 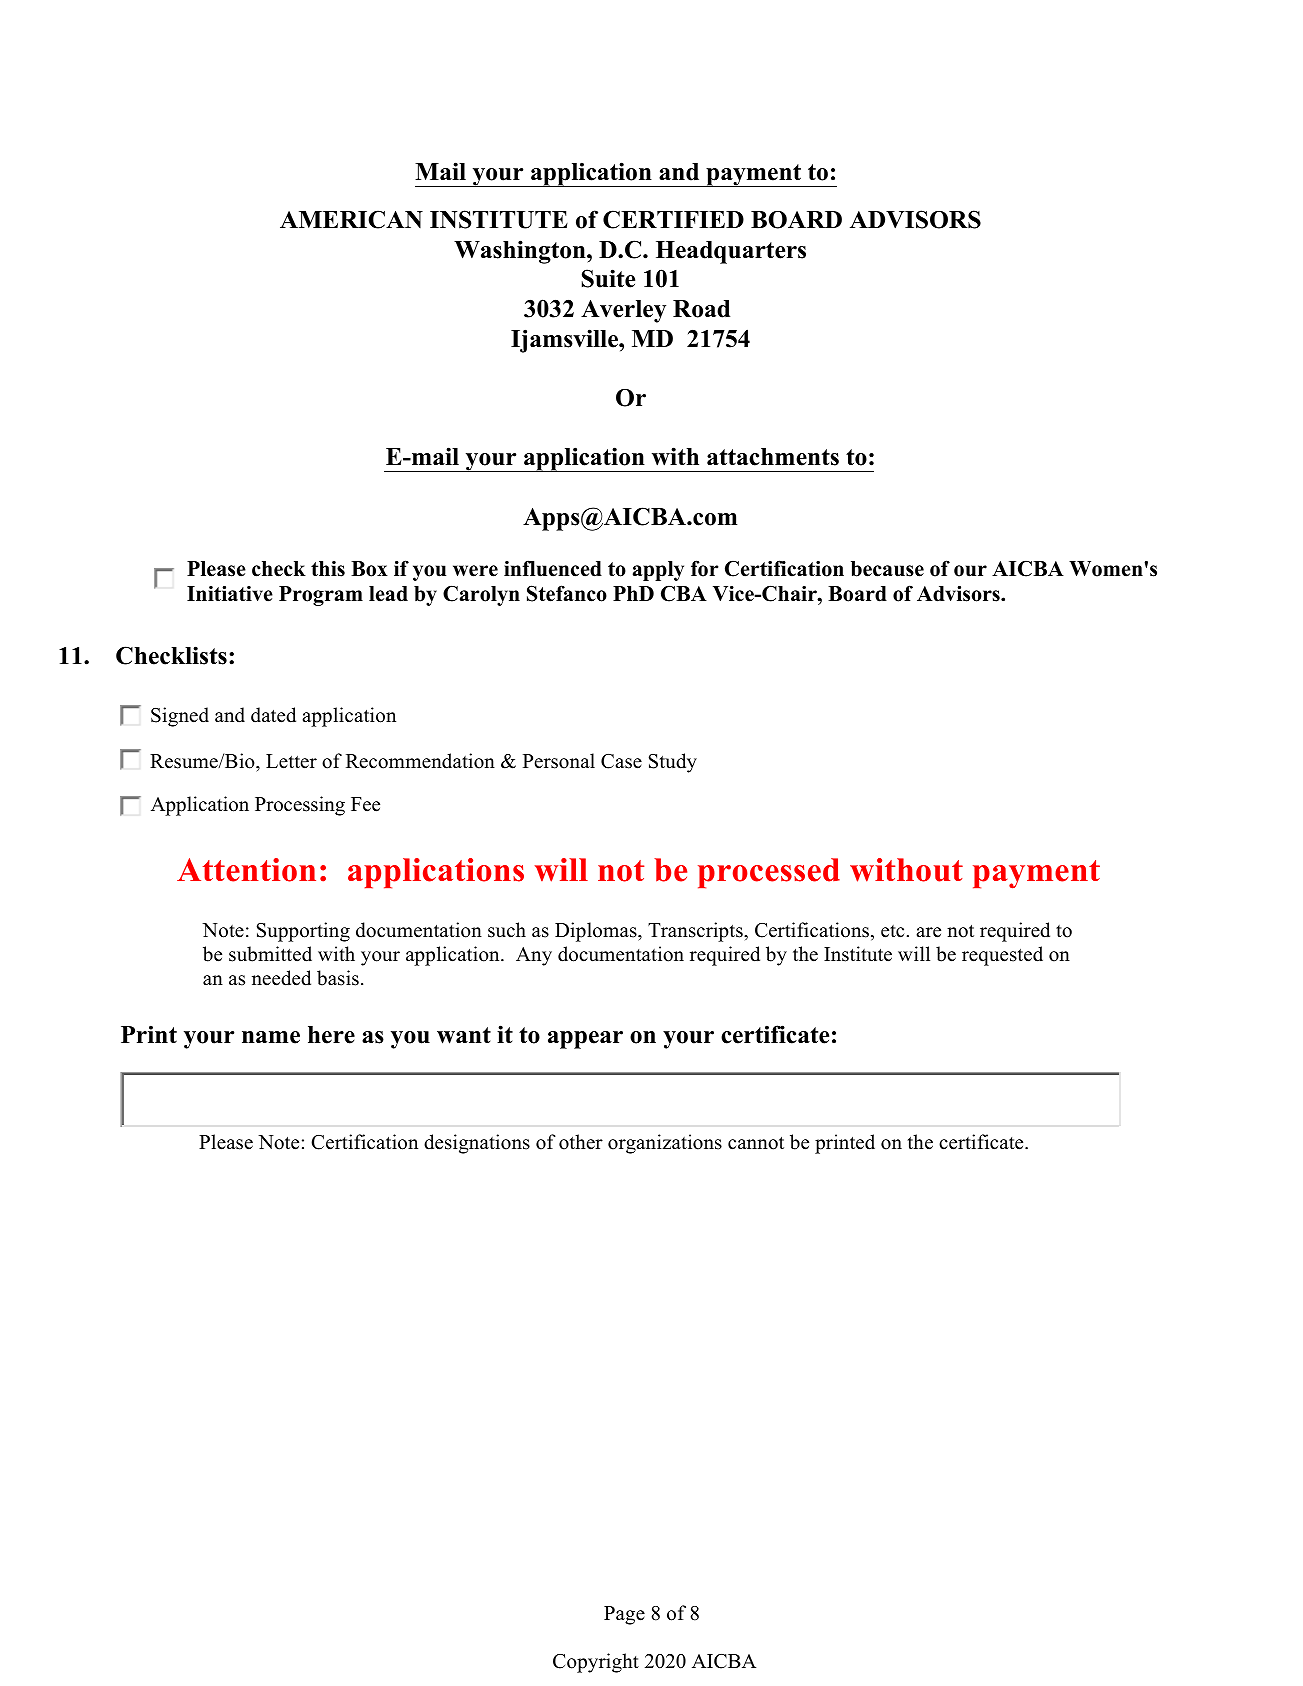 What do you see at coordinates (351, 219) in the document?
I see `AMERICAN` at bounding box center [351, 219].
